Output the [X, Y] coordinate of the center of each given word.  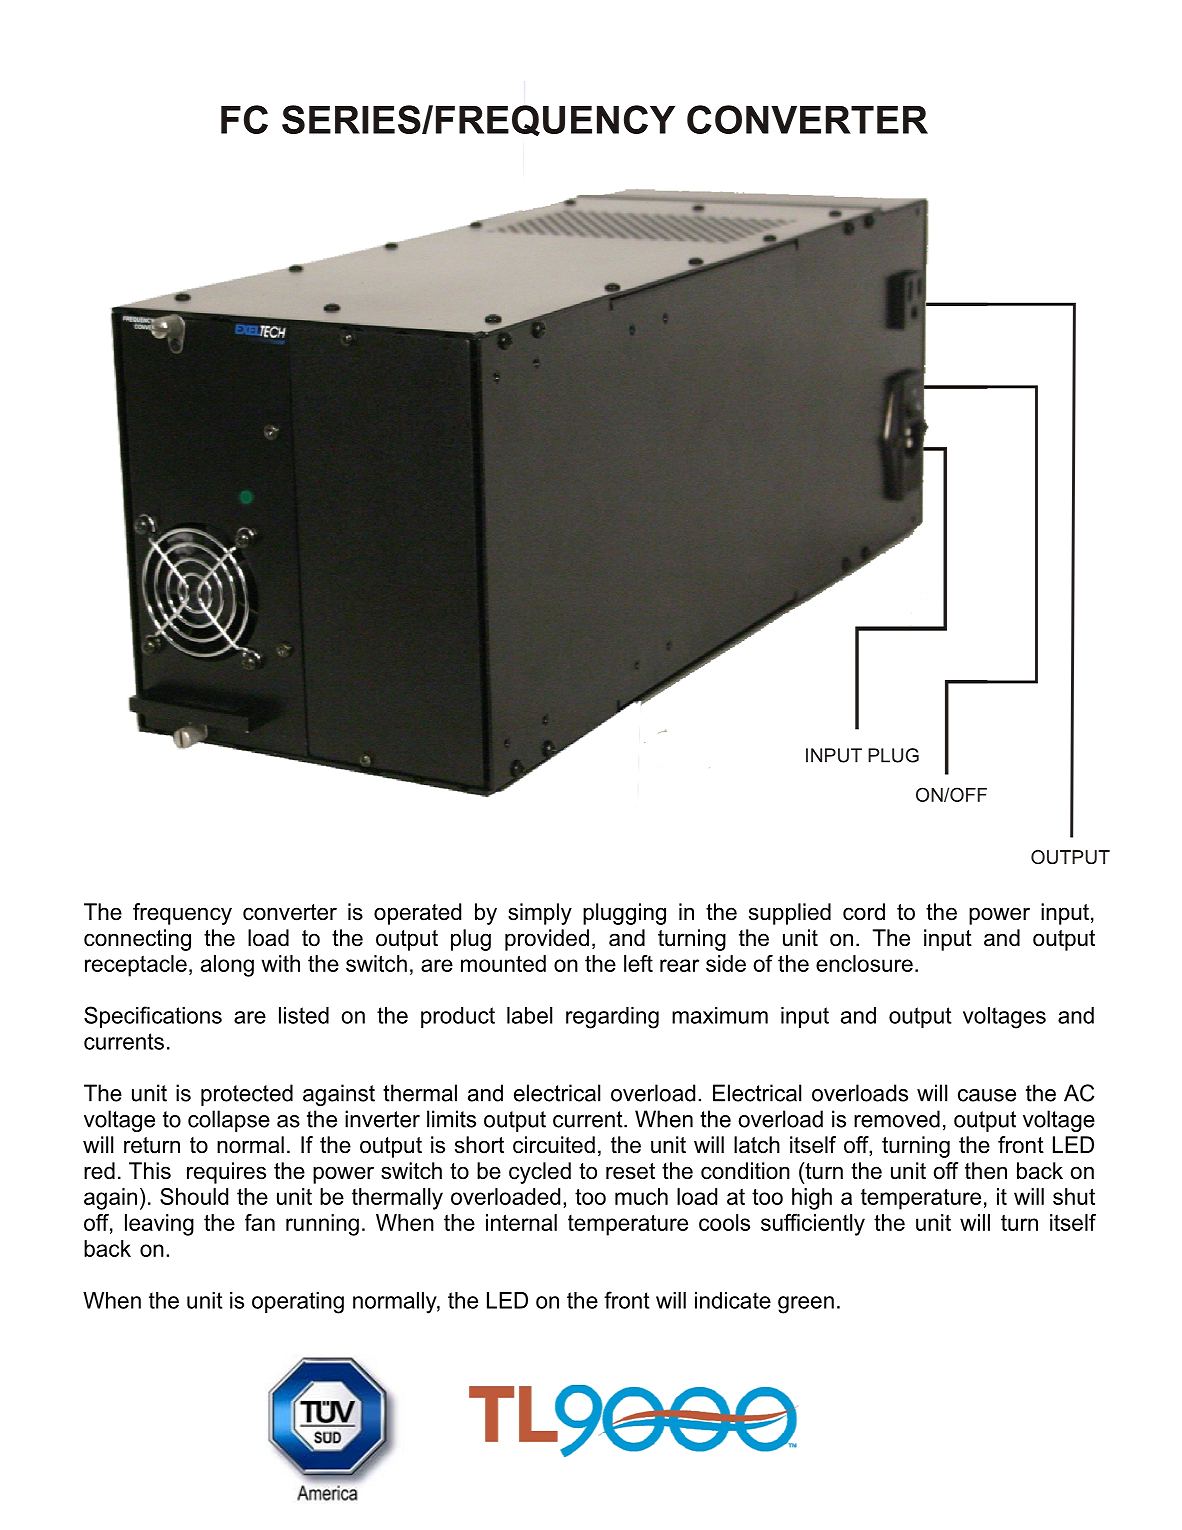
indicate [733, 1300]
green [806, 1305]
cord [864, 912]
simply [540, 914]
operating [298, 1303]
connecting [137, 940]
